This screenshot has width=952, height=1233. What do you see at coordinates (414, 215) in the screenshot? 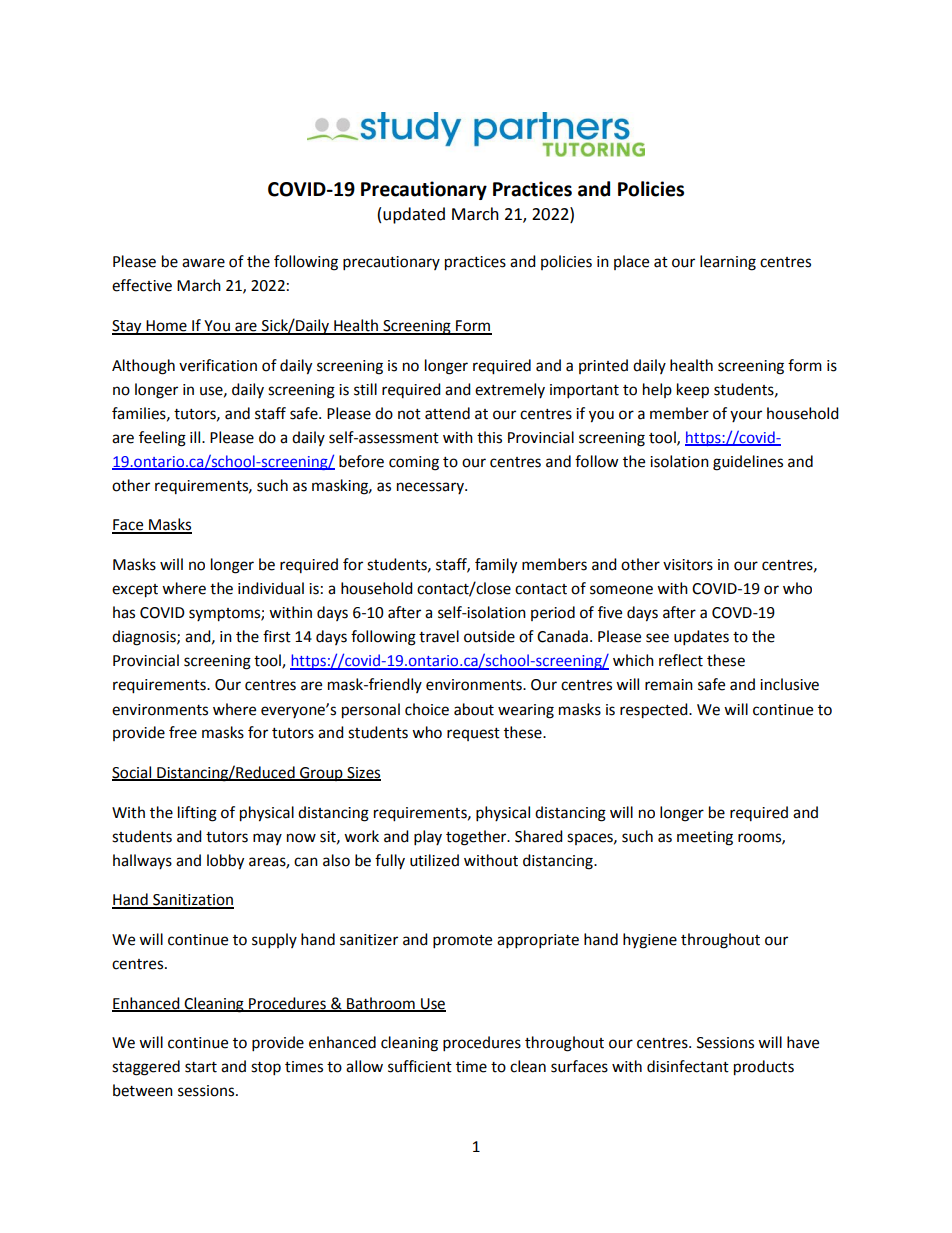
I see `updated` at bounding box center [414, 215].
